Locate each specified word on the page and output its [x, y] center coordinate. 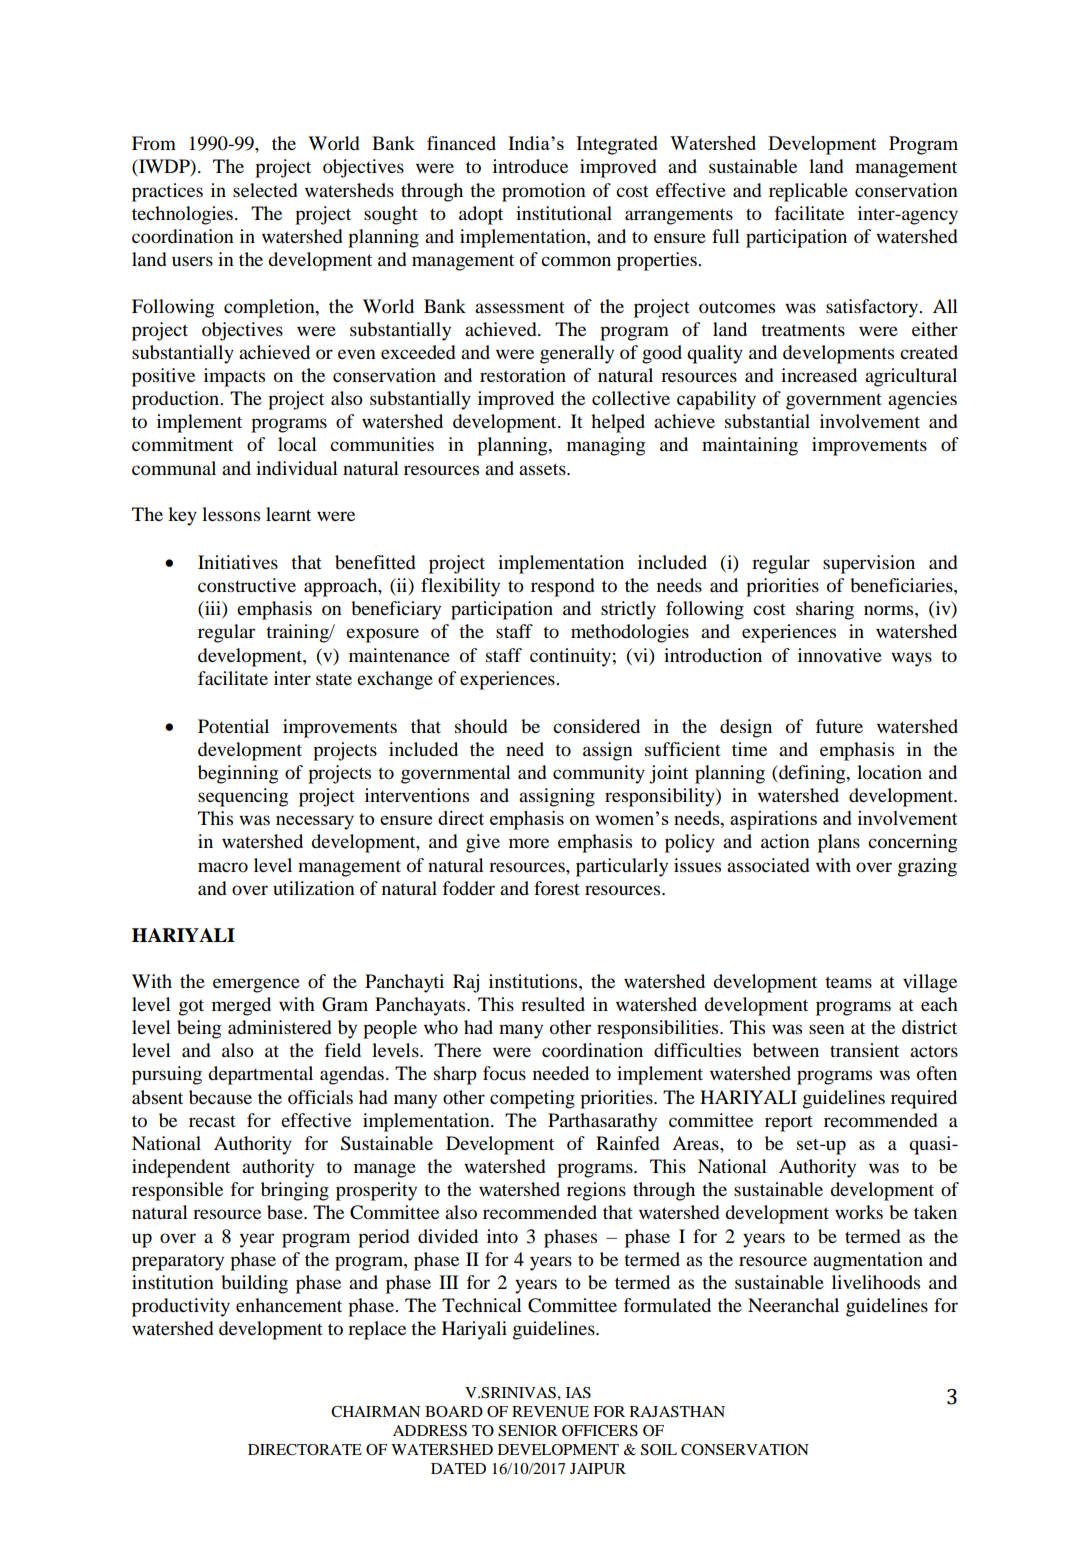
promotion [544, 192]
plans [839, 843]
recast [212, 1121]
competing [532, 1099]
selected [265, 190]
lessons [231, 514]
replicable [808, 192]
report [789, 1124]
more [529, 843]
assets [543, 469]
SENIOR [528, 1431]
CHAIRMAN [375, 1412]
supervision [869, 564]
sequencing [243, 797]
